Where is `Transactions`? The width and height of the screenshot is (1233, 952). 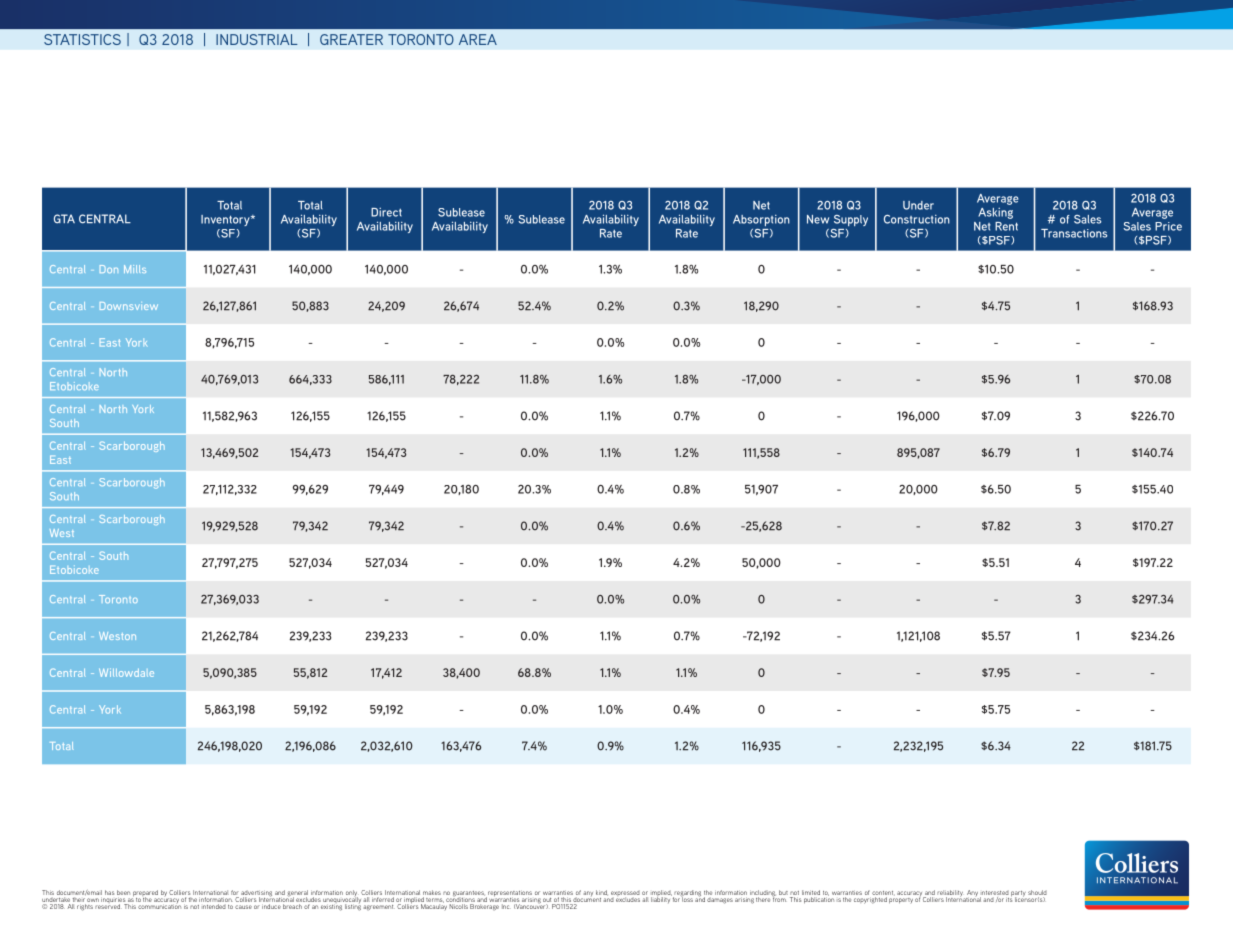 Transactions is located at coordinates (1074, 233).
